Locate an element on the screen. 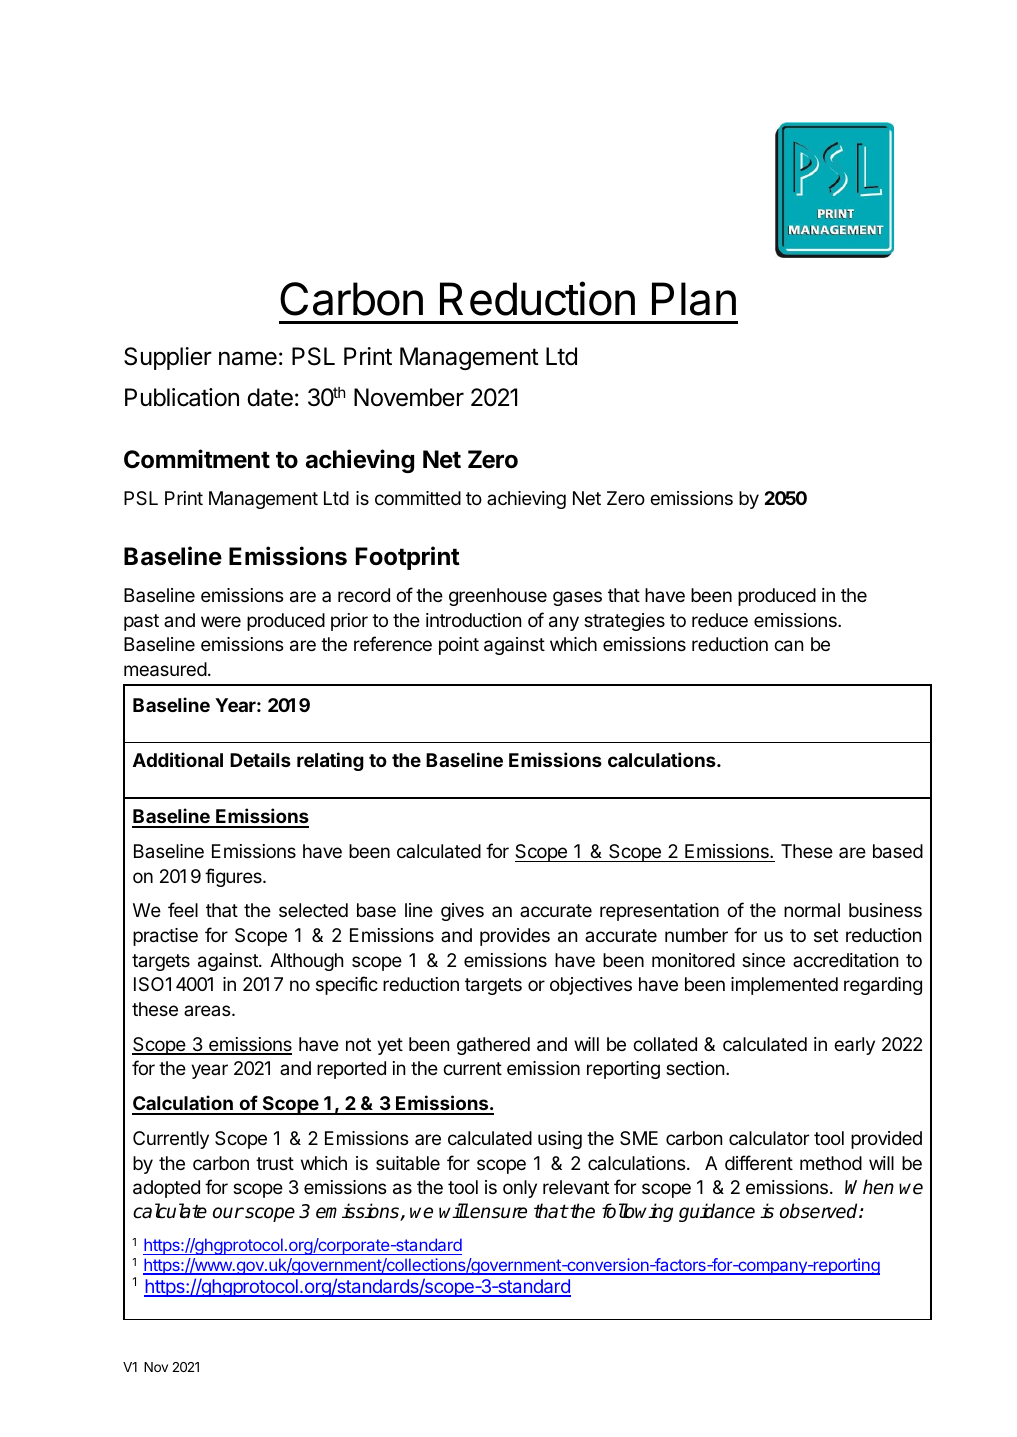 This screenshot has width=1017, height=1437. Plan is located at coordinates (694, 299).
